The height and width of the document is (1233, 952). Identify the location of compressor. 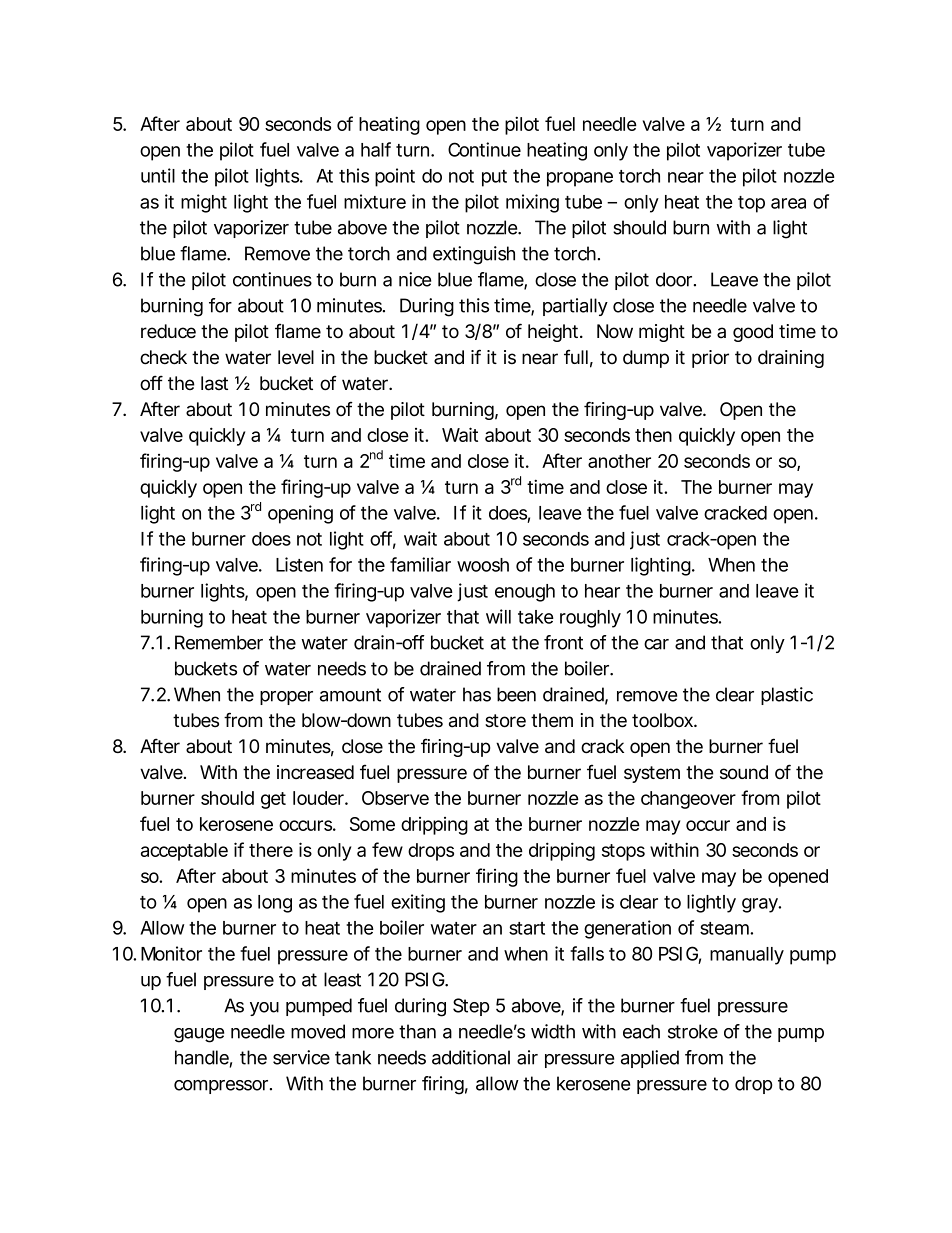
(223, 1087).
